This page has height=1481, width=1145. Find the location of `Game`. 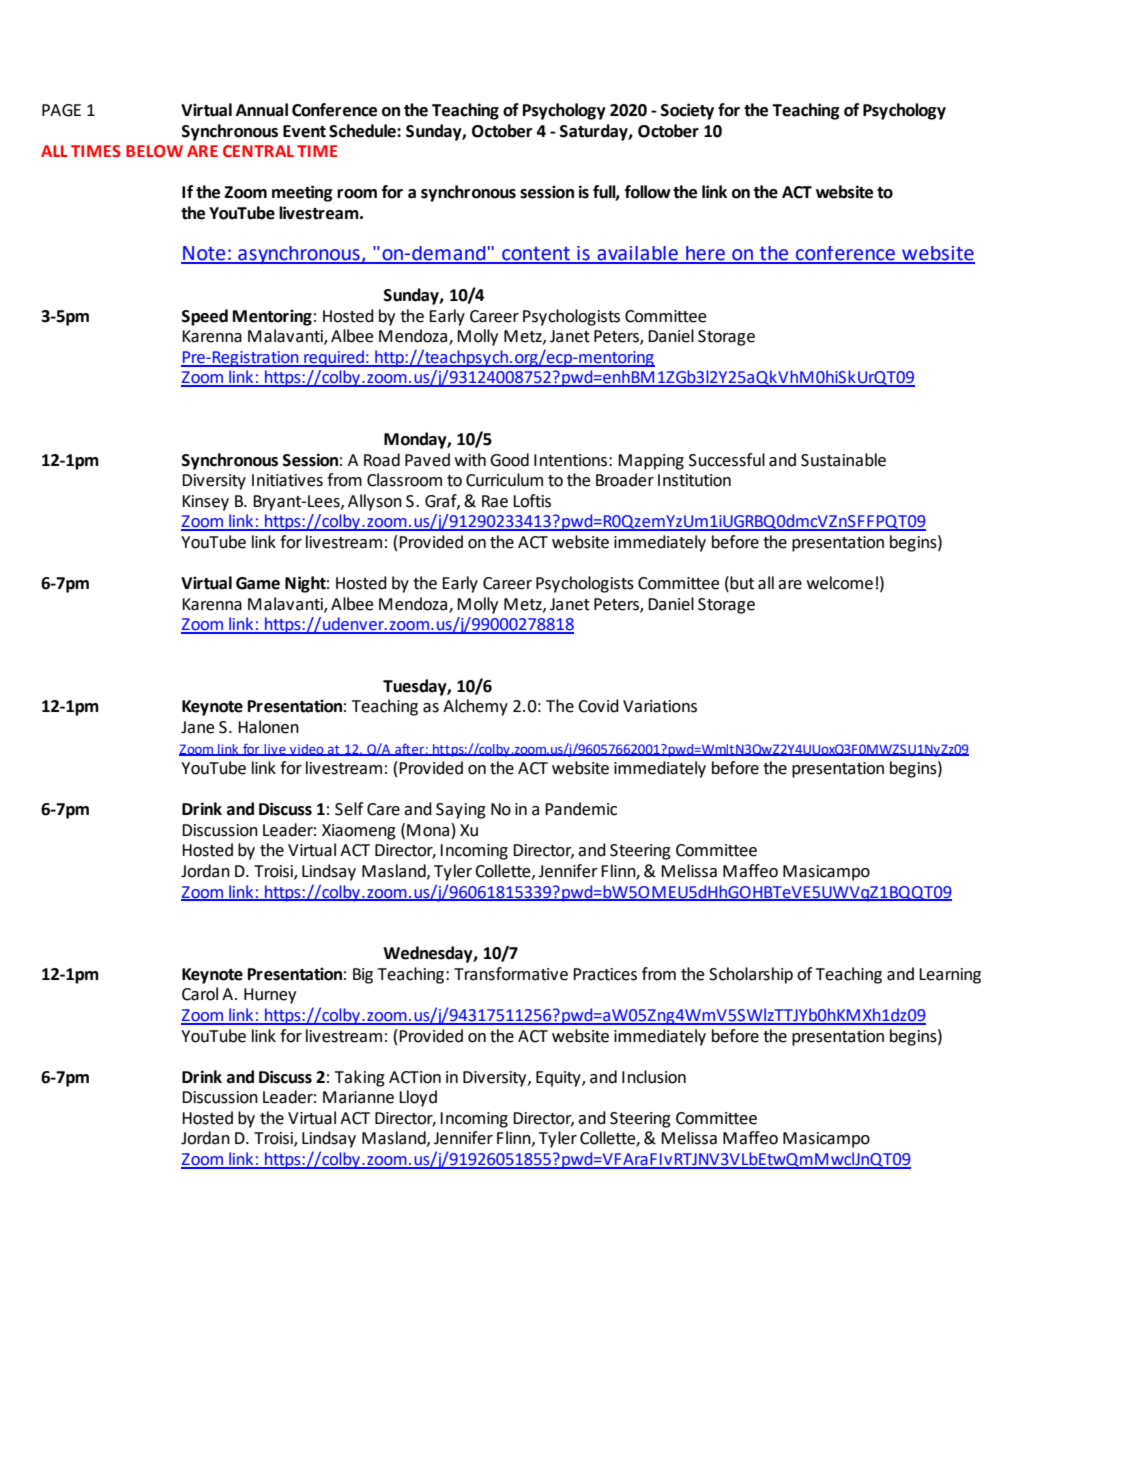

Game is located at coordinates (258, 583).
